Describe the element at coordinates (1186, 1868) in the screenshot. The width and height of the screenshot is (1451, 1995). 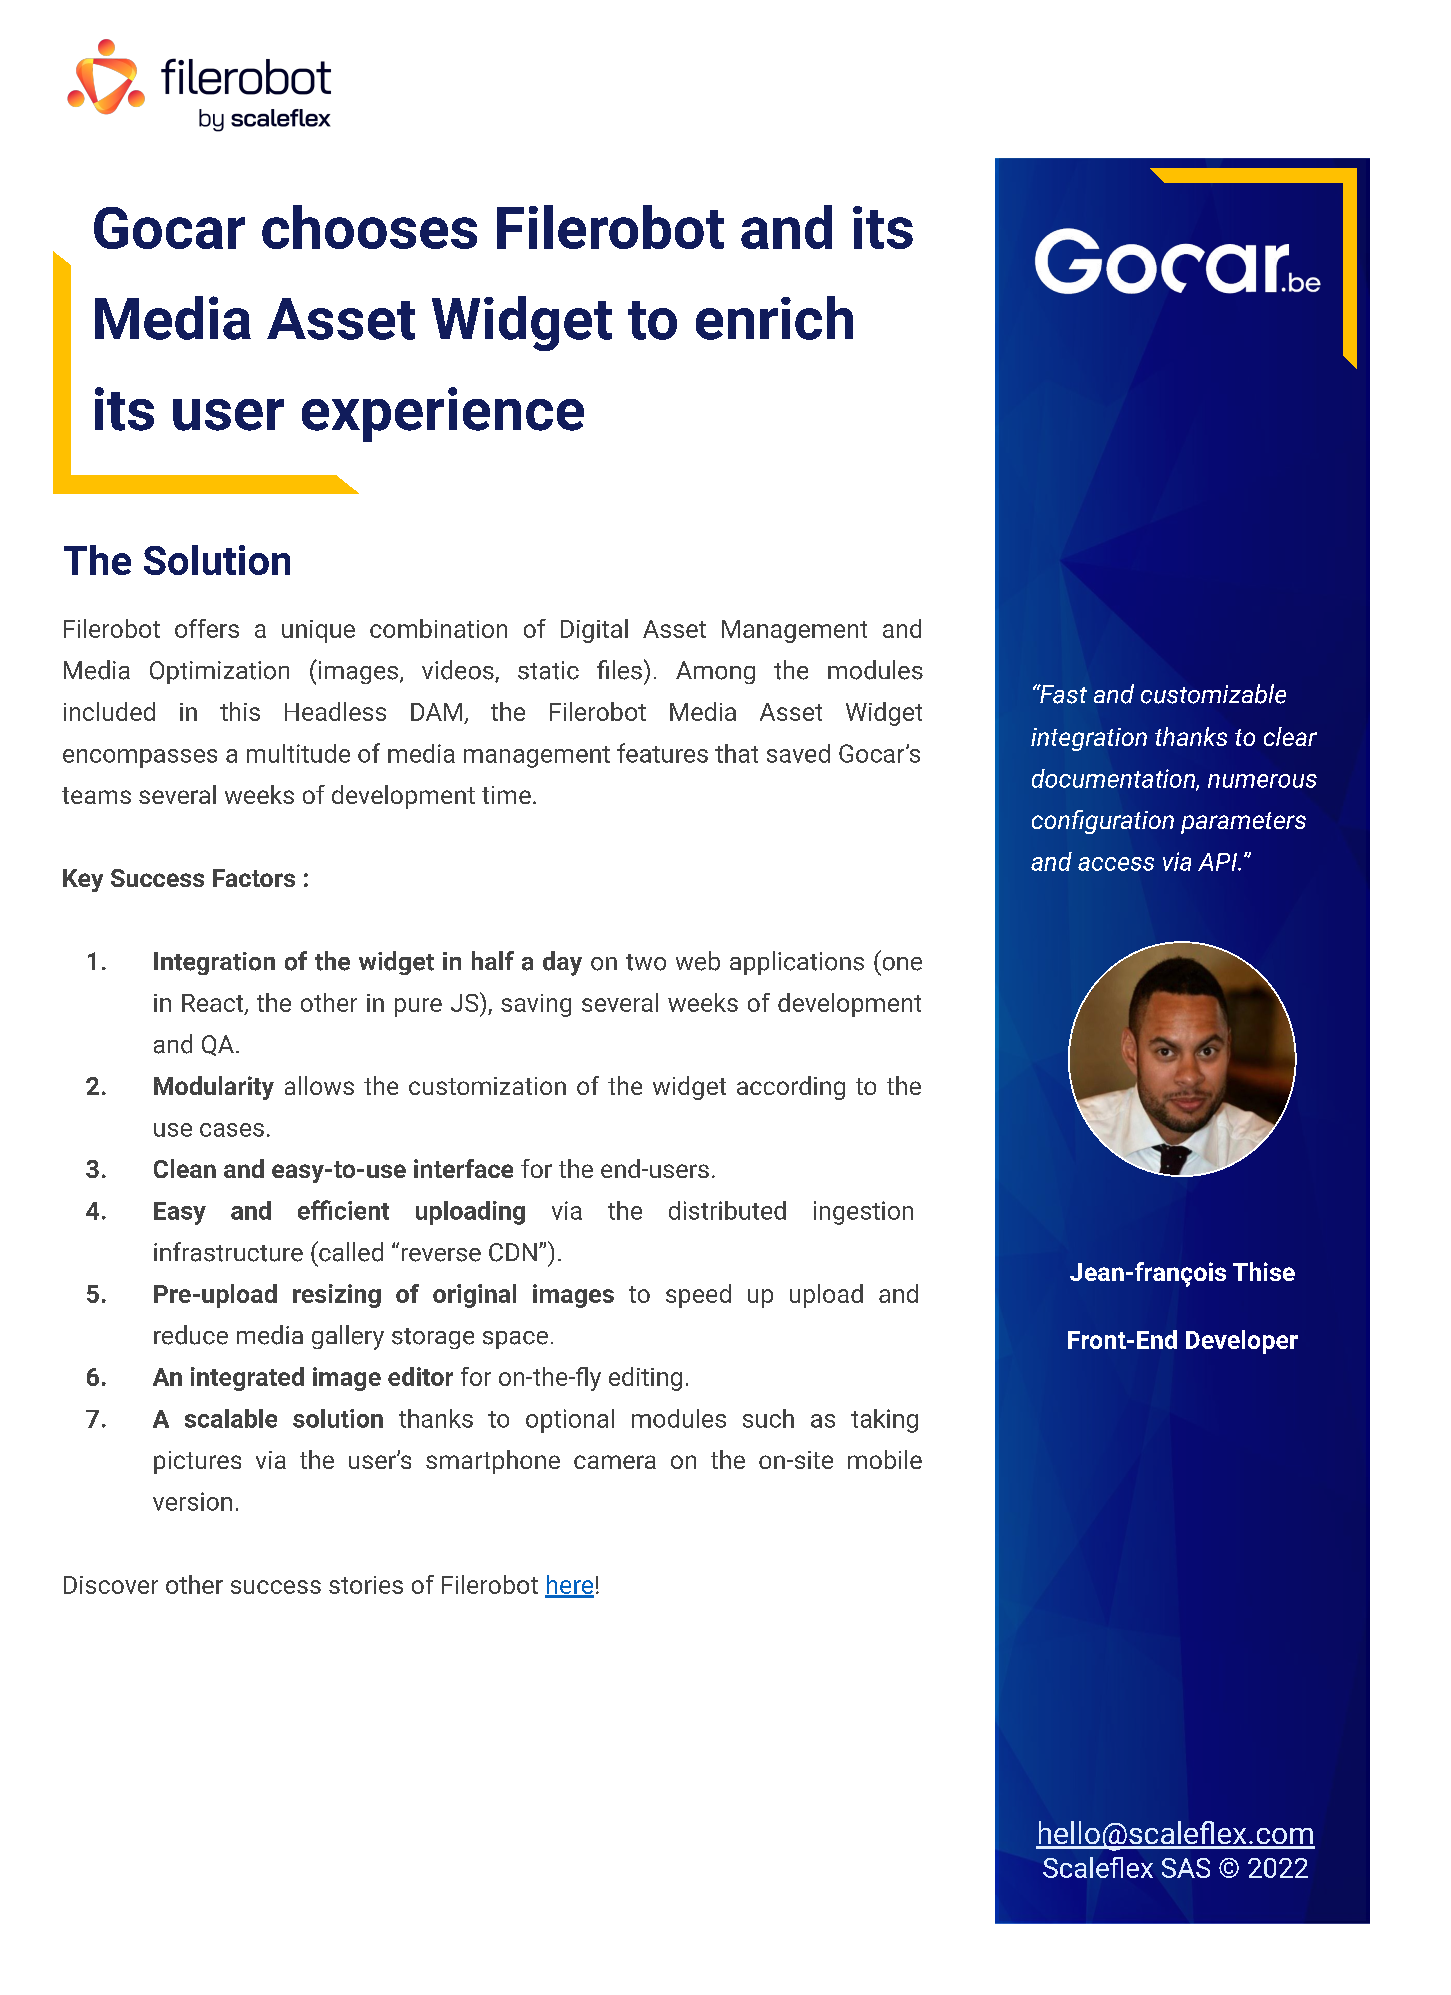
I see `SAS` at that location.
